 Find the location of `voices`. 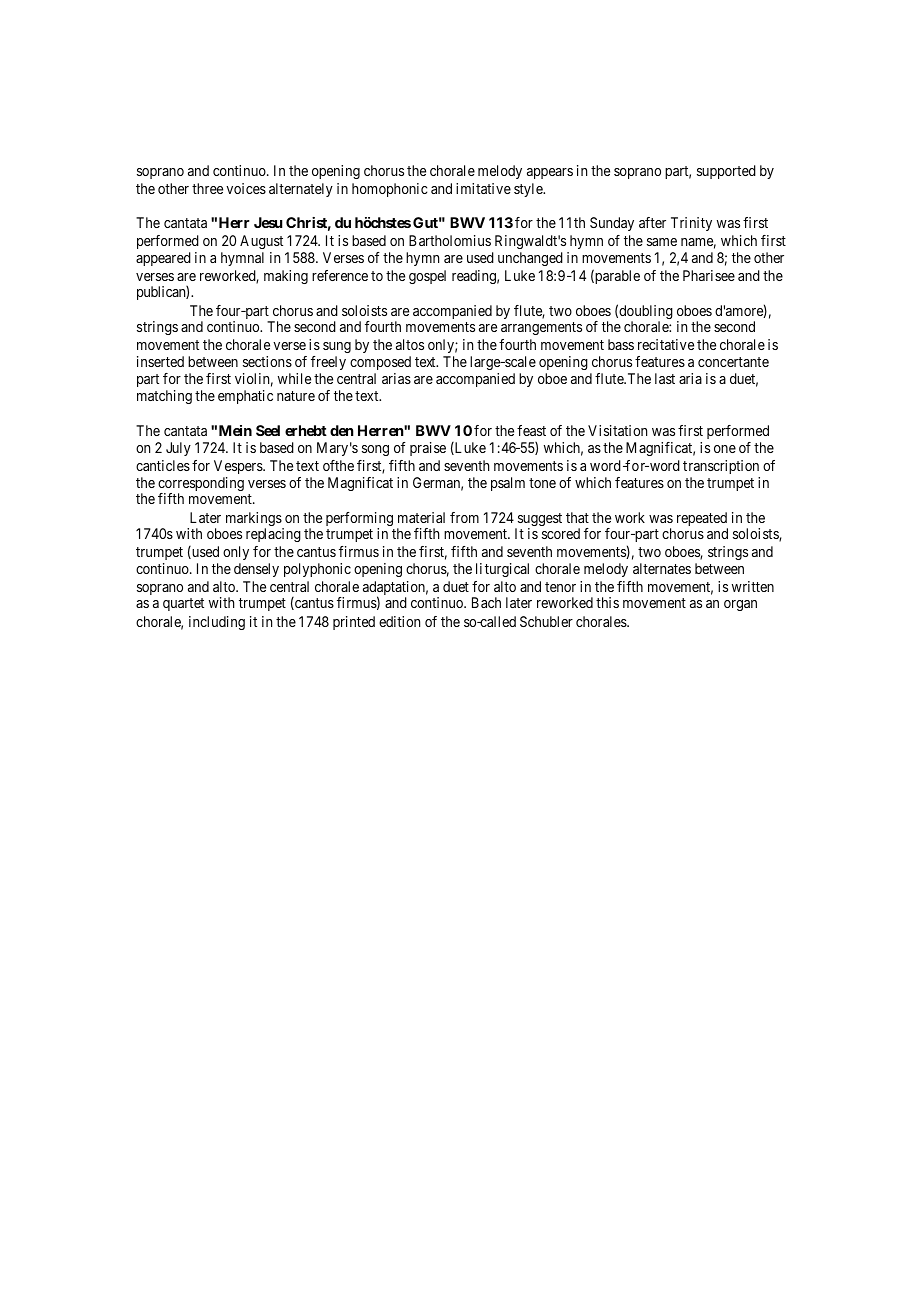

voices is located at coordinates (246, 188).
